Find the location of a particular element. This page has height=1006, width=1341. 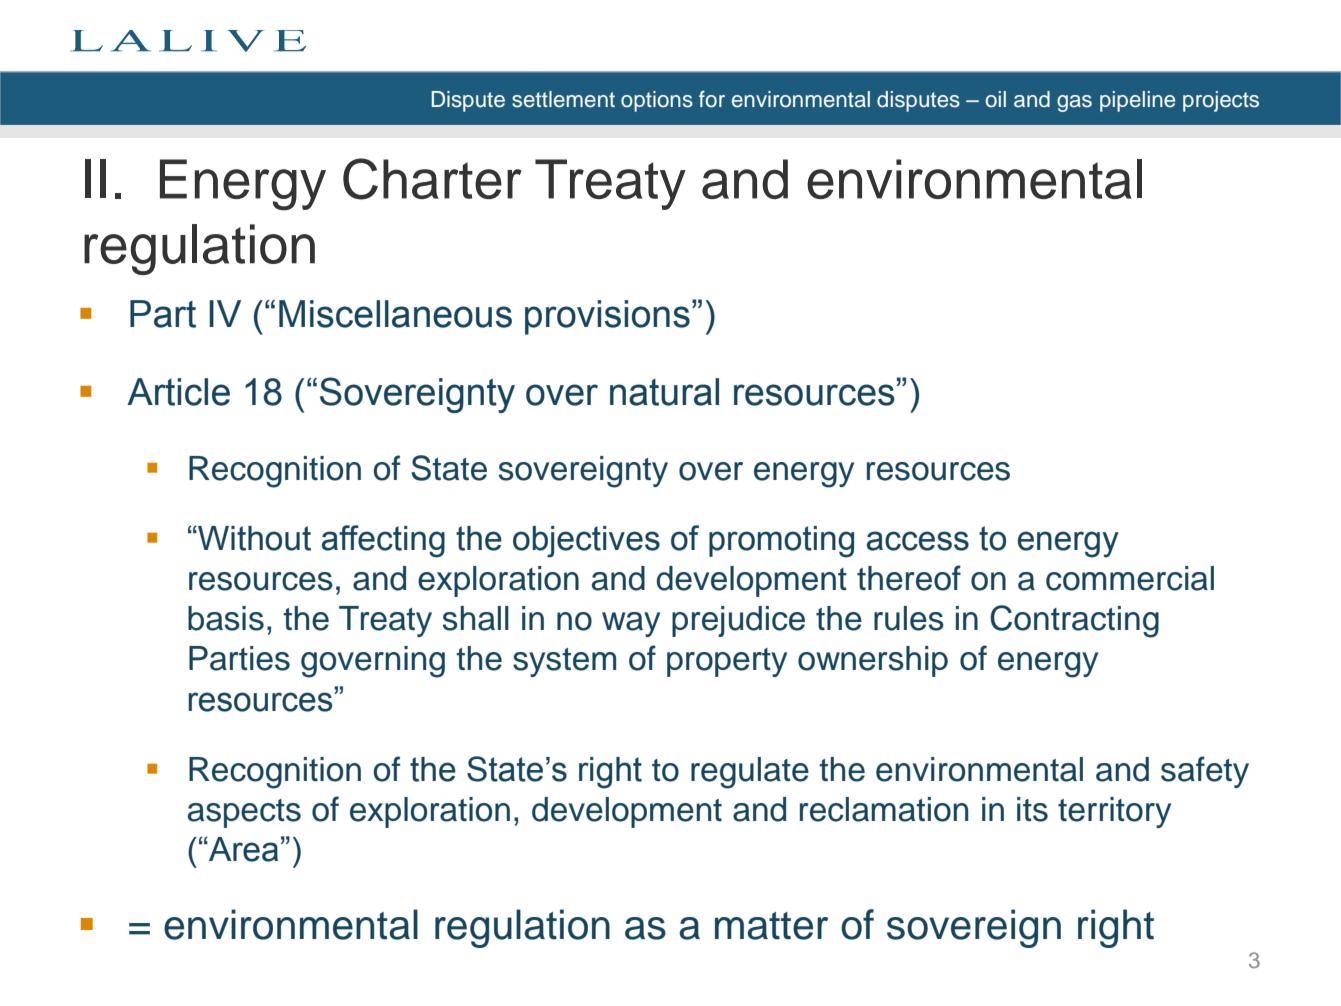

territory is located at coordinates (1114, 812).
